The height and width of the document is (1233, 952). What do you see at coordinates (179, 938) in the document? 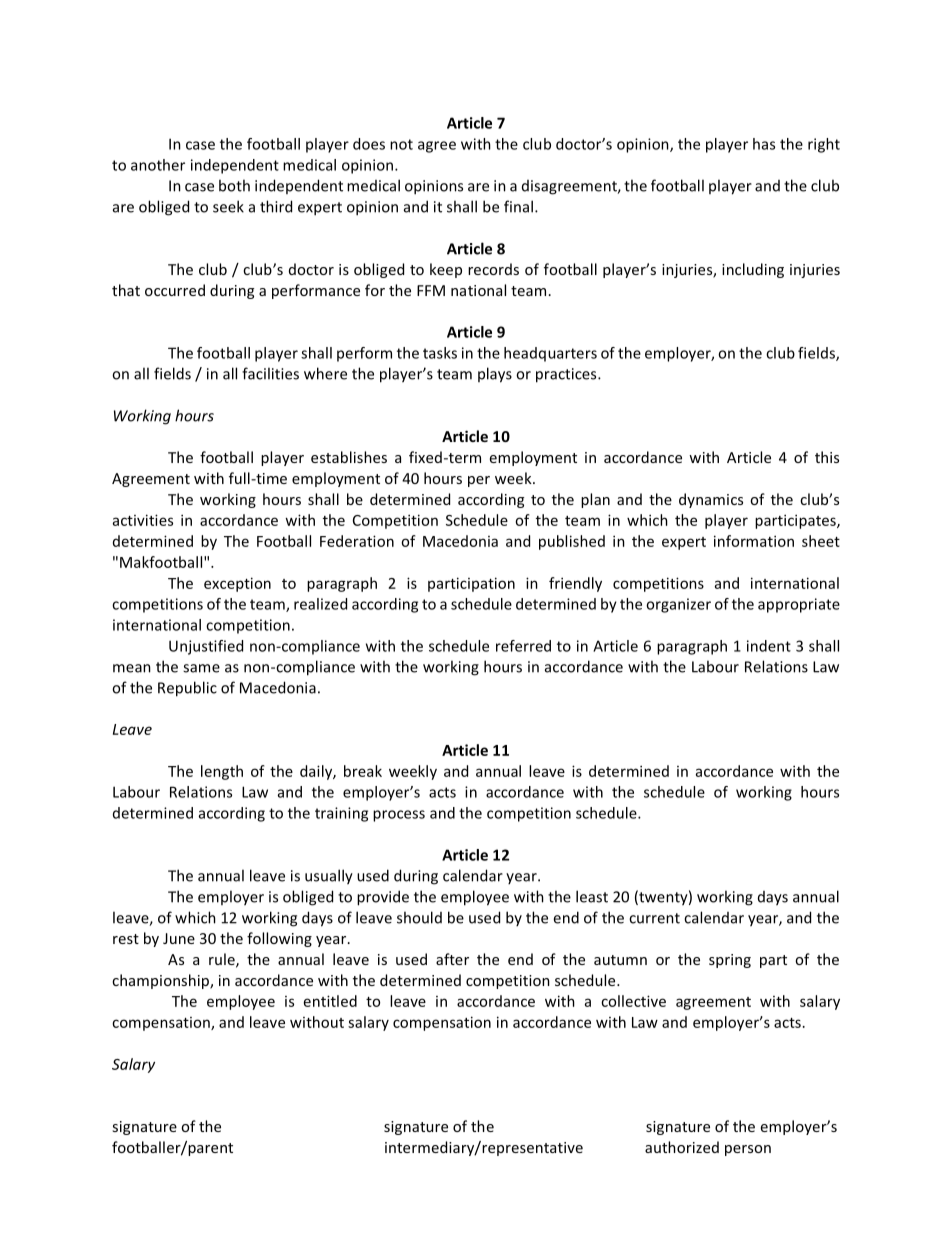
I see `June` at bounding box center [179, 938].
